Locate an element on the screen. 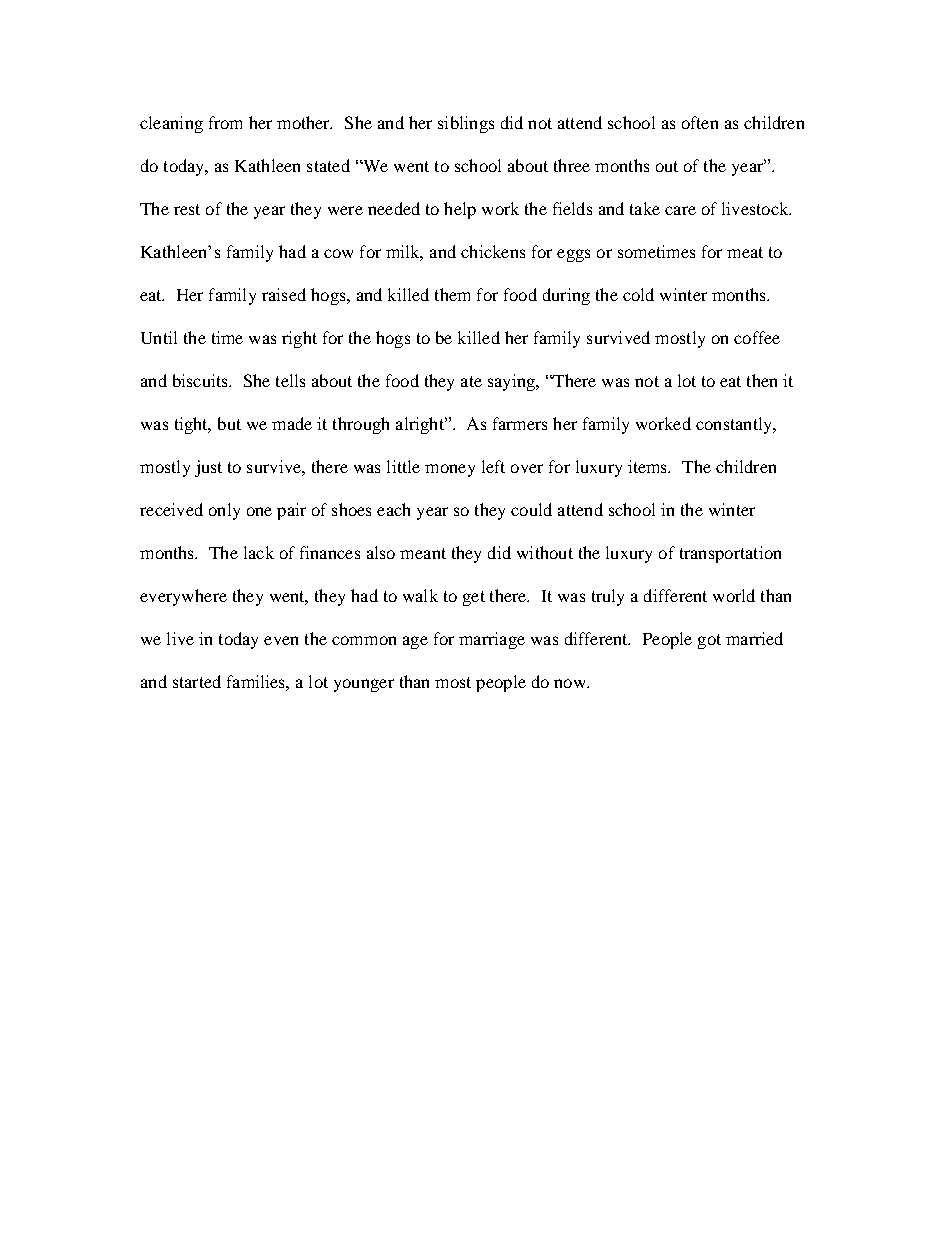 The width and height of the screenshot is (952, 1233). siblings is located at coordinates (466, 124).
